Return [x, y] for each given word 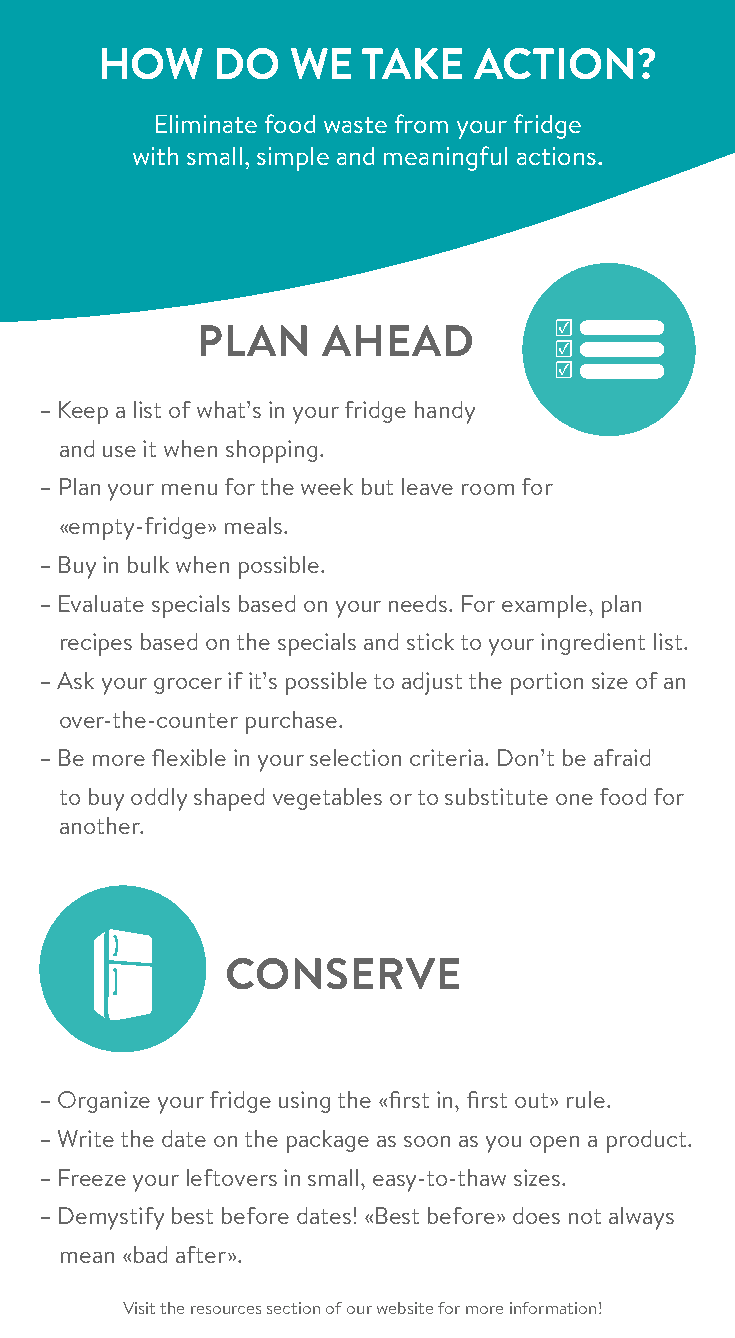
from [421, 123]
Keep [83, 412]
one [574, 799]
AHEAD [397, 340]
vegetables [327, 799]
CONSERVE [343, 973]
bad [150, 1254]
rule [587, 1099]
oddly [159, 799]
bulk [148, 564]
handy [445, 412]
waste [355, 125]
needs [419, 603]
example [546, 606]
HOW [152, 63]
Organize [104, 1102]
